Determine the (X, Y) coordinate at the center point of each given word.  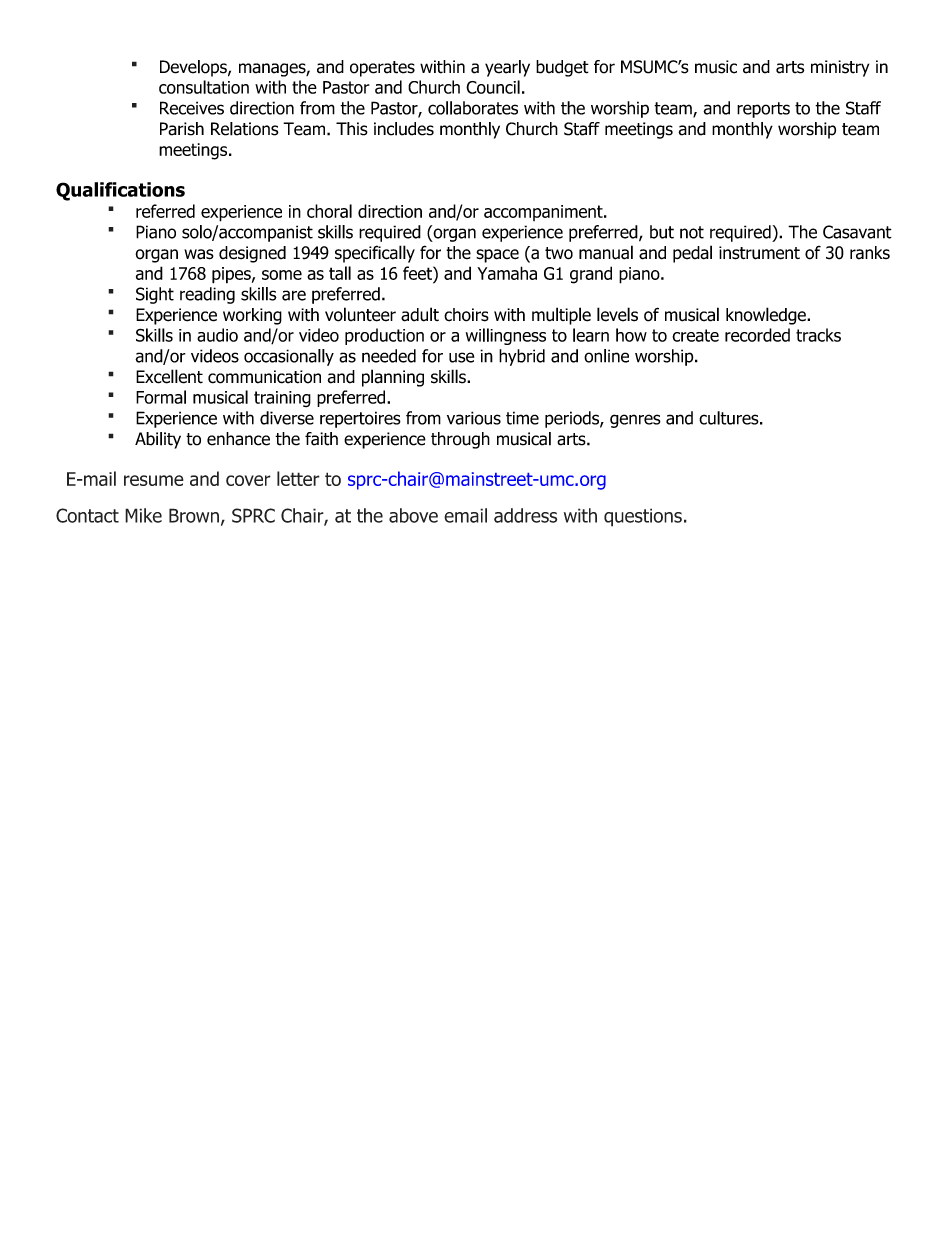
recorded (757, 335)
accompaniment (544, 213)
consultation (204, 87)
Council (493, 87)
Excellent (169, 376)
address (525, 515)
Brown (194, 515)
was (199, 254)
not (692, 232)
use (461, 357)
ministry (840, 68)
